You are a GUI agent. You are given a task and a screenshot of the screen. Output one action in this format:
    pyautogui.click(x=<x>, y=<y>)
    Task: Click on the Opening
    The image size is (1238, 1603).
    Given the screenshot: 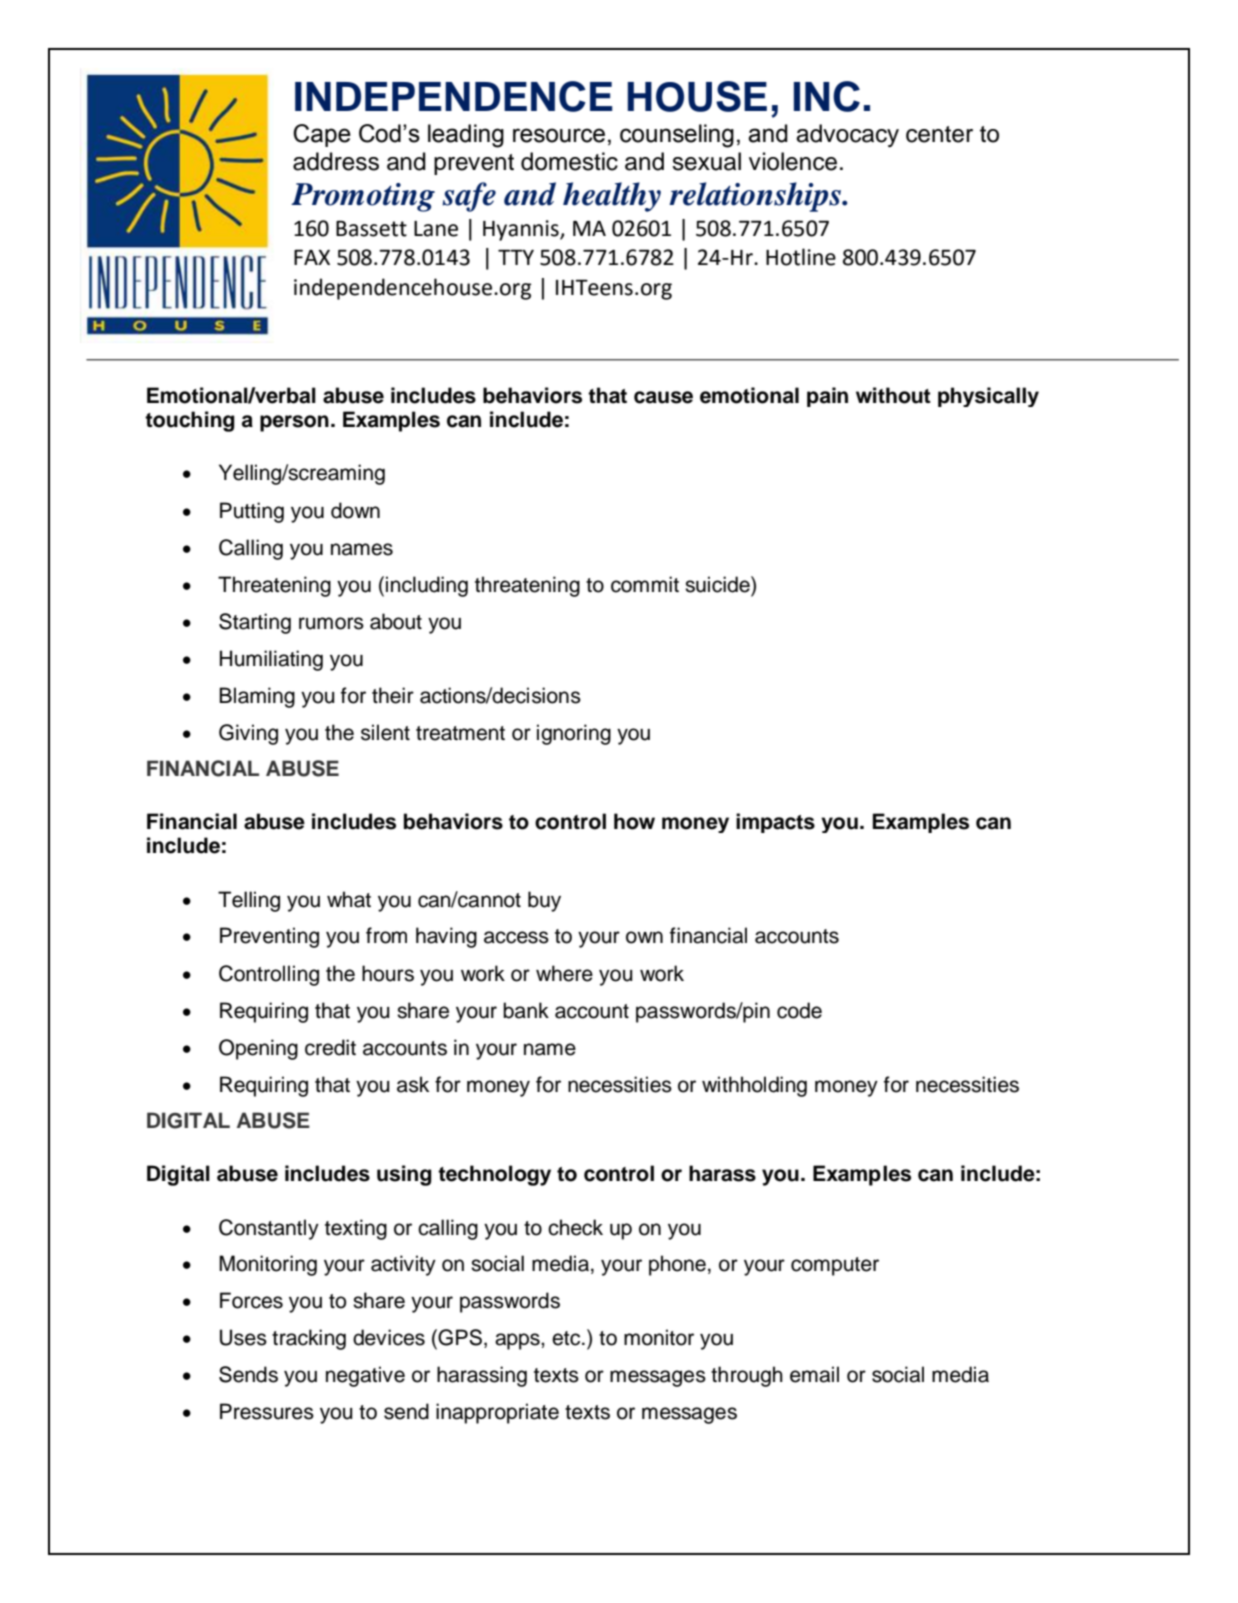 What is the action you would take?
    pyautogui.click(x=258, y=1049)
